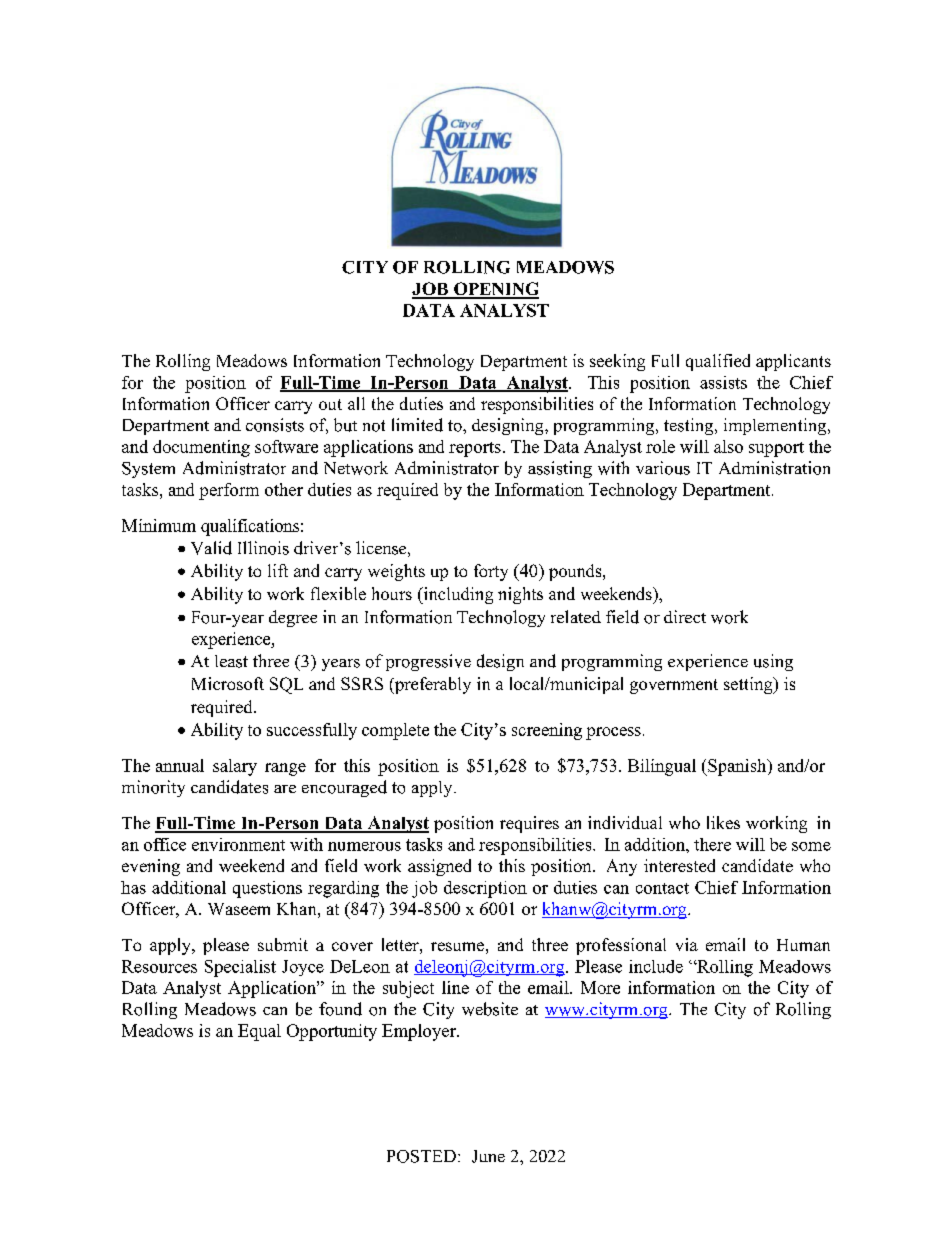 The image size is (952, 1233). What do you see at coordinates (712, 844) in the page?
I see `there` at bounding box center [712, 844].
